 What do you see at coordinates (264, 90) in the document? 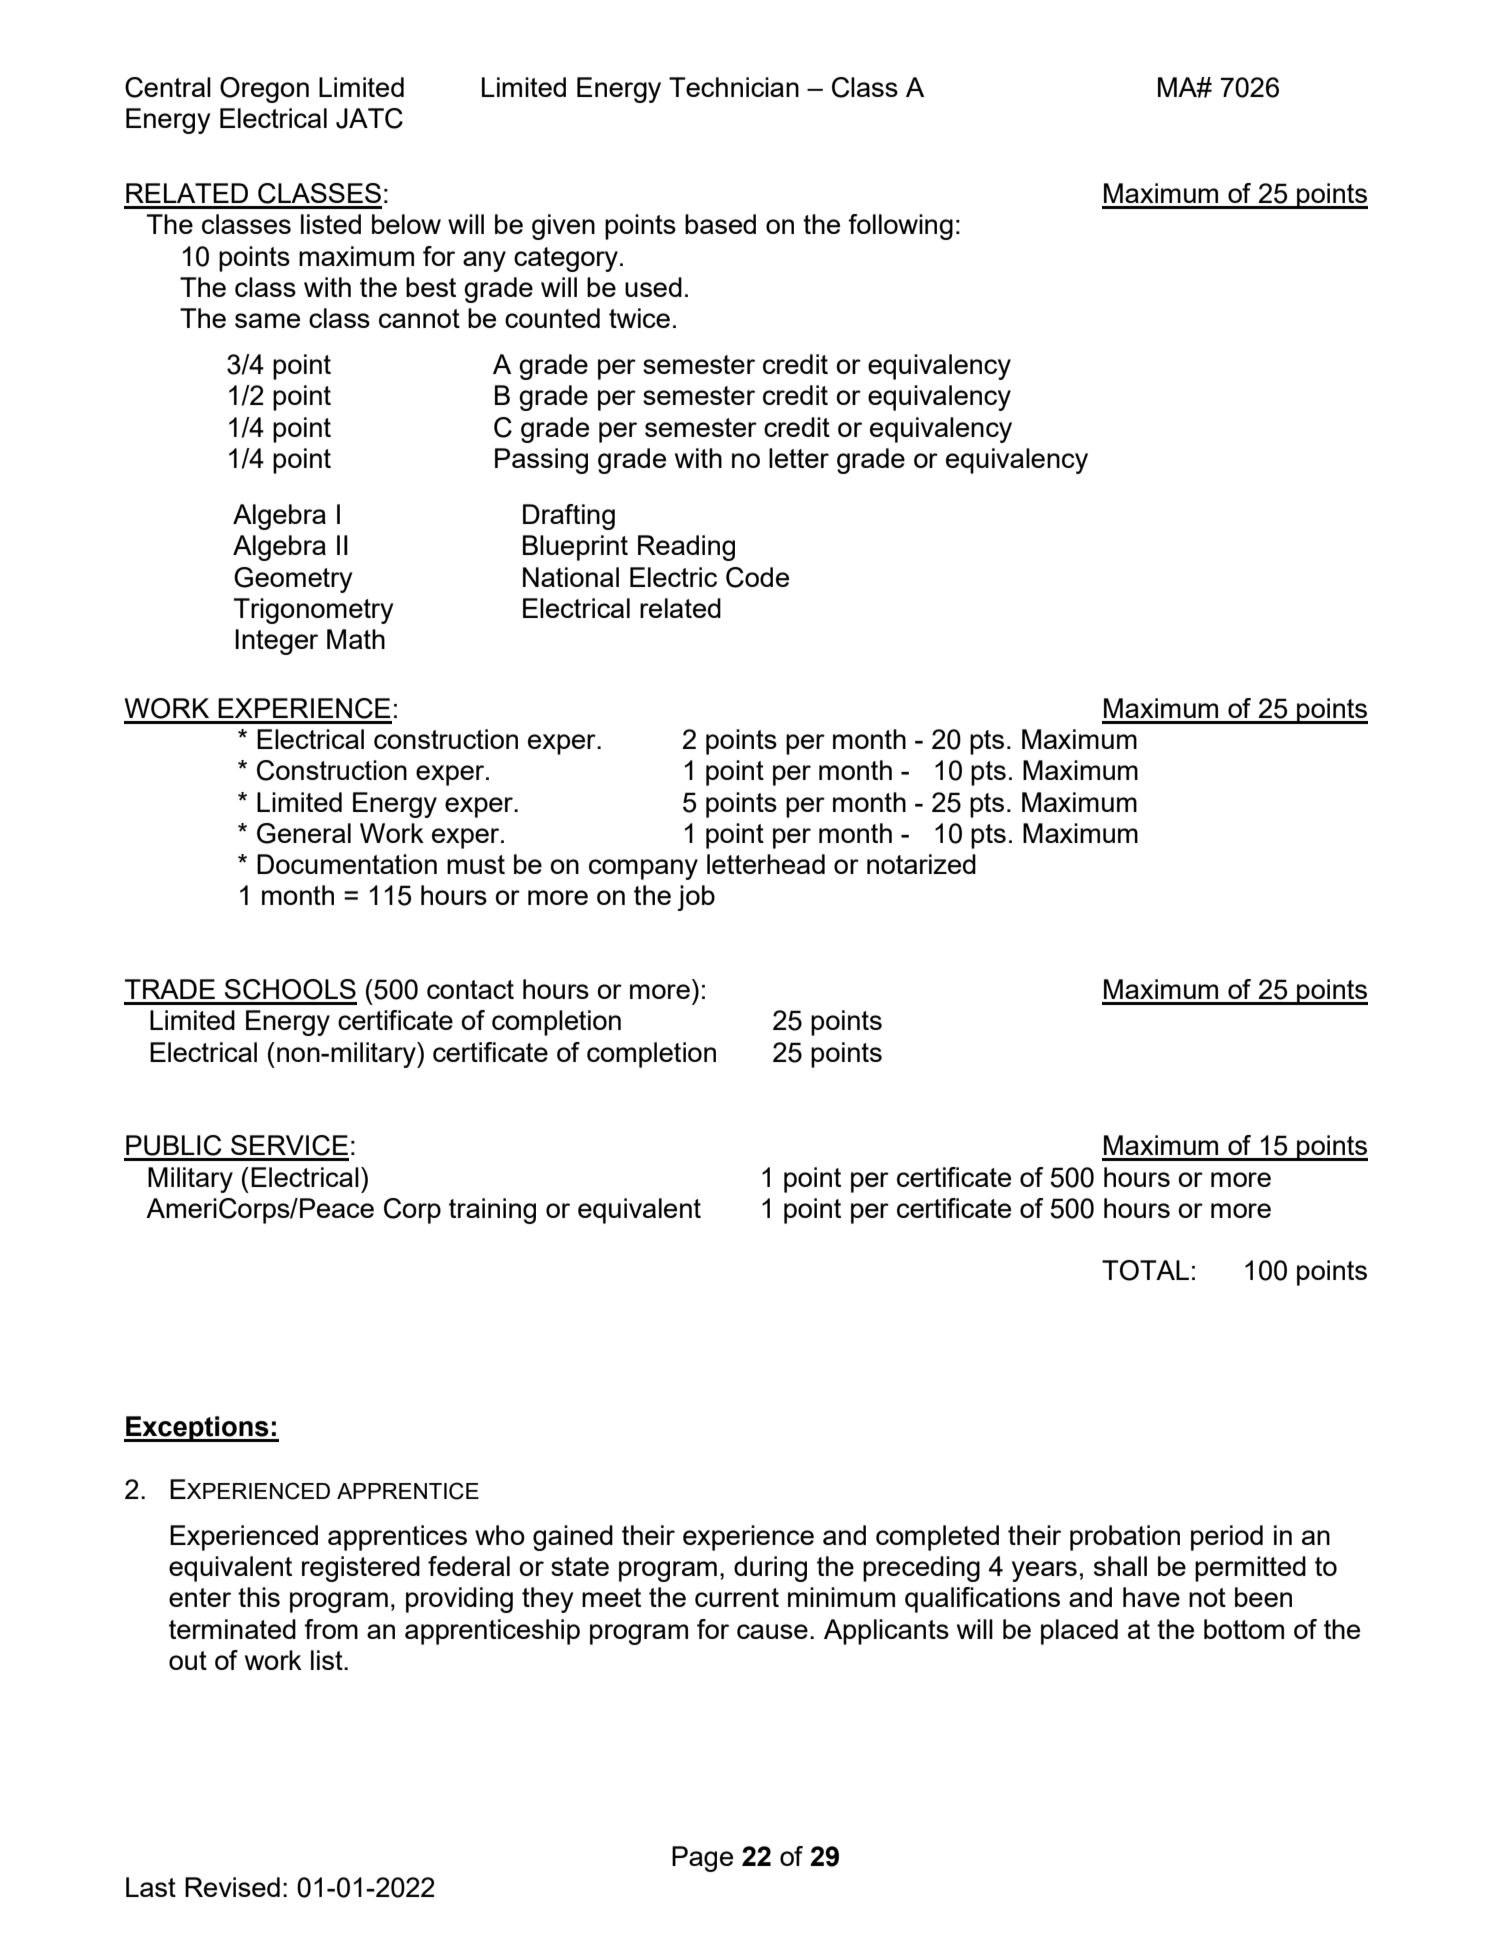
I see `Oregon` at bounding box center [264, 90].
